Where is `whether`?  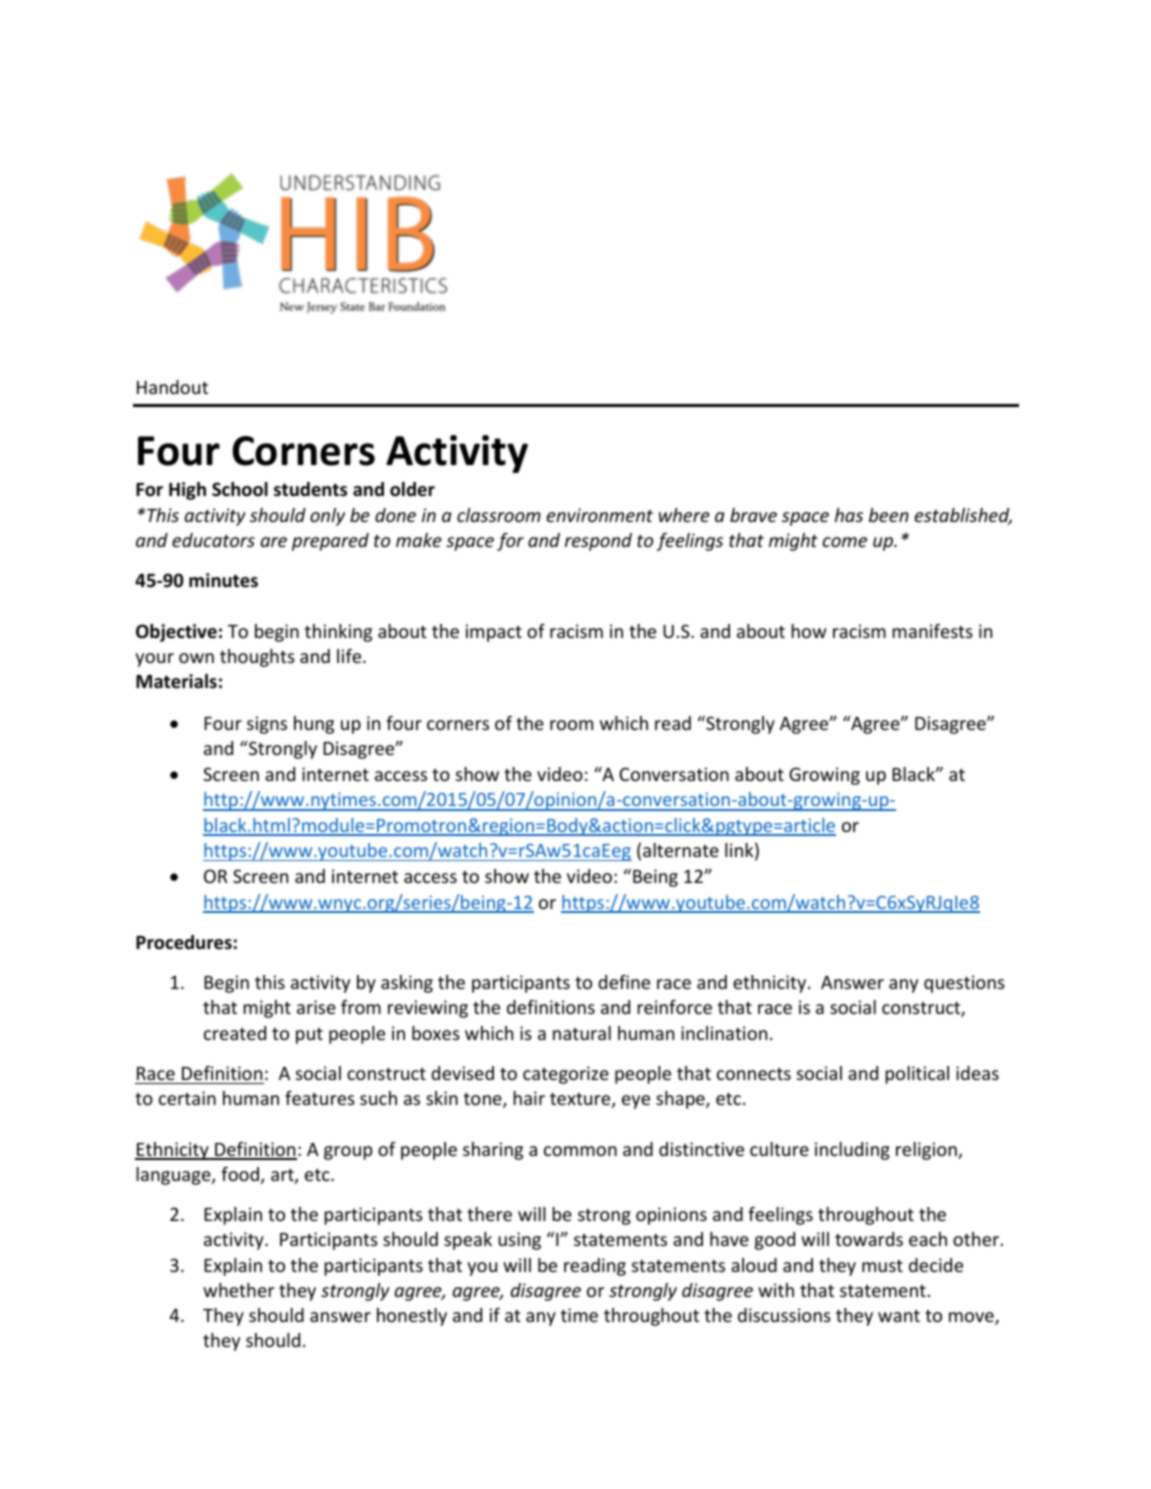
whether is located at coordinates (238, 1290).
